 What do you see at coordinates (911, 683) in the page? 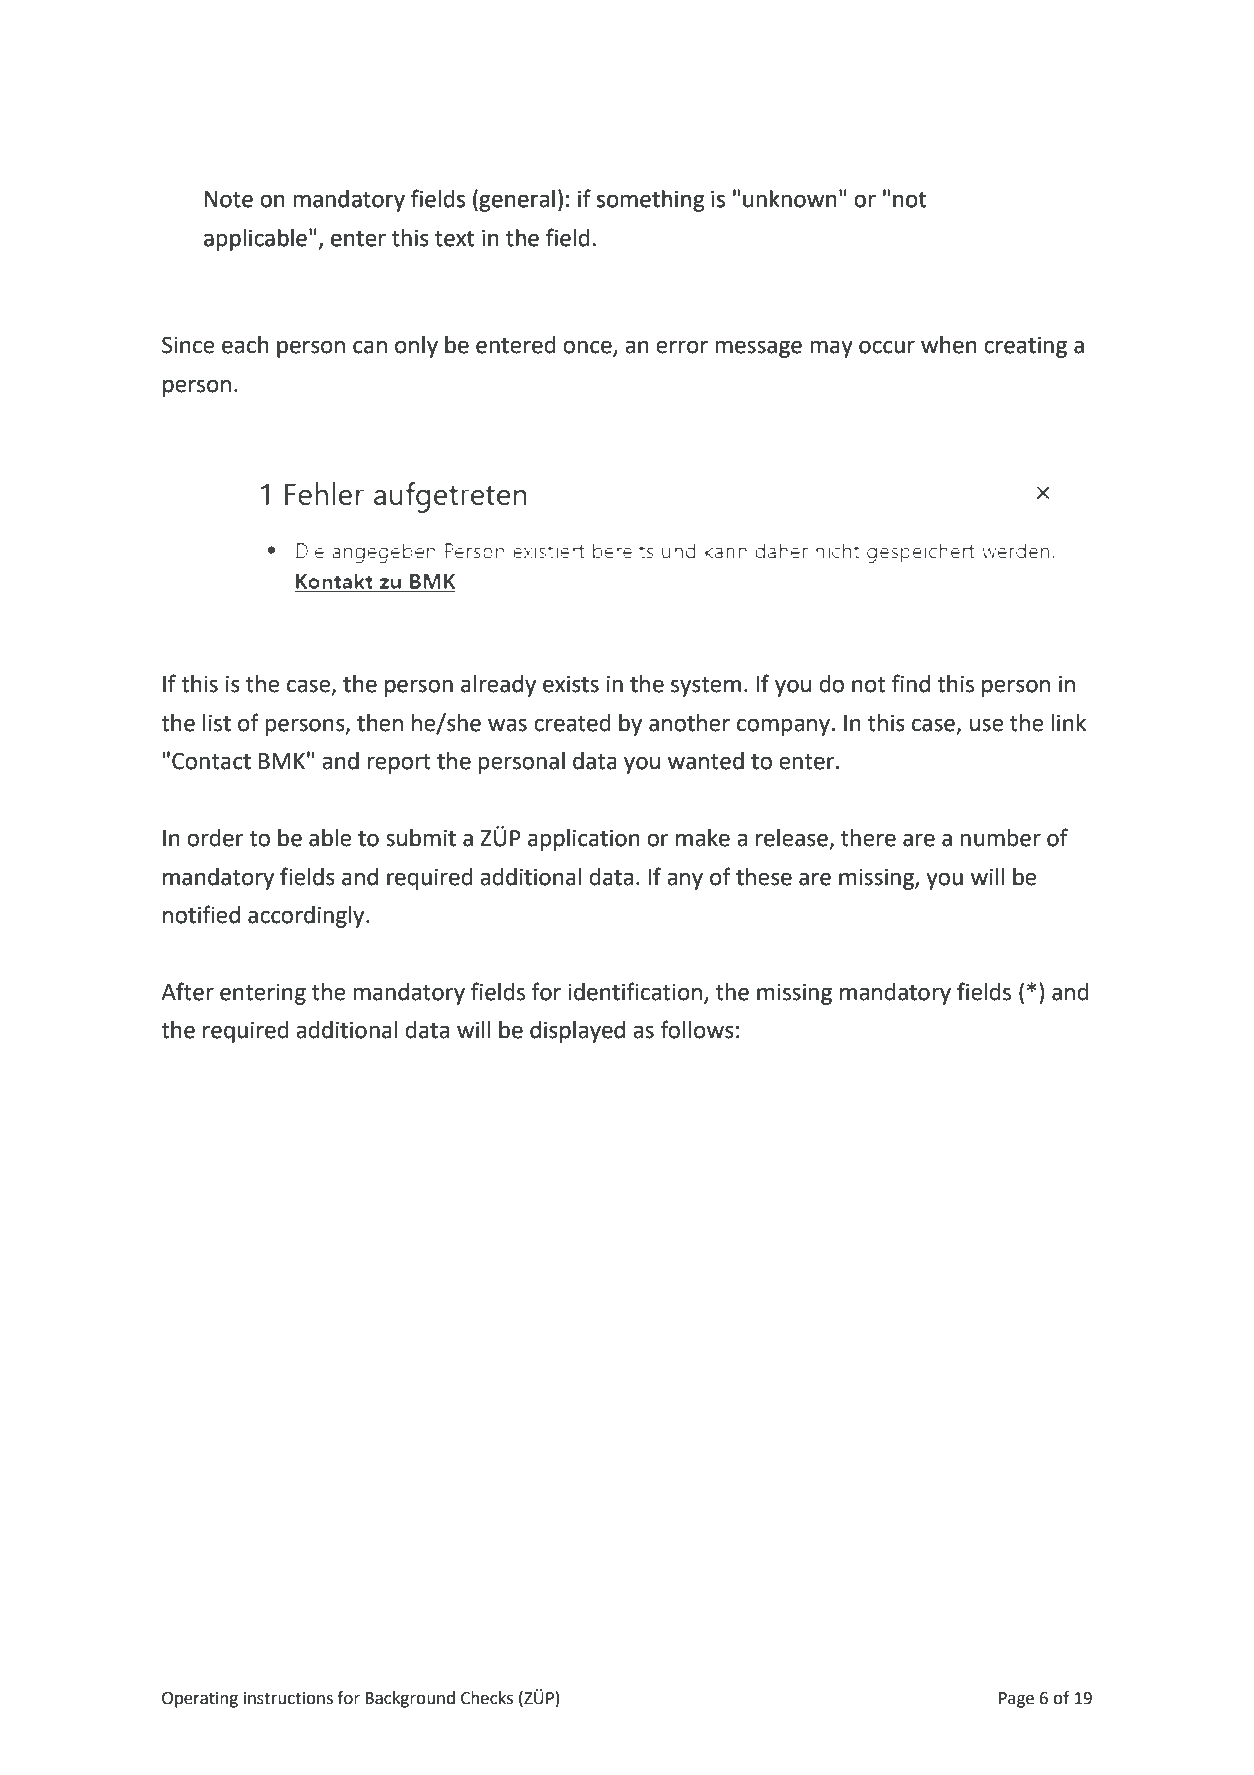
I see `find` at bounding box center [911, 683].
